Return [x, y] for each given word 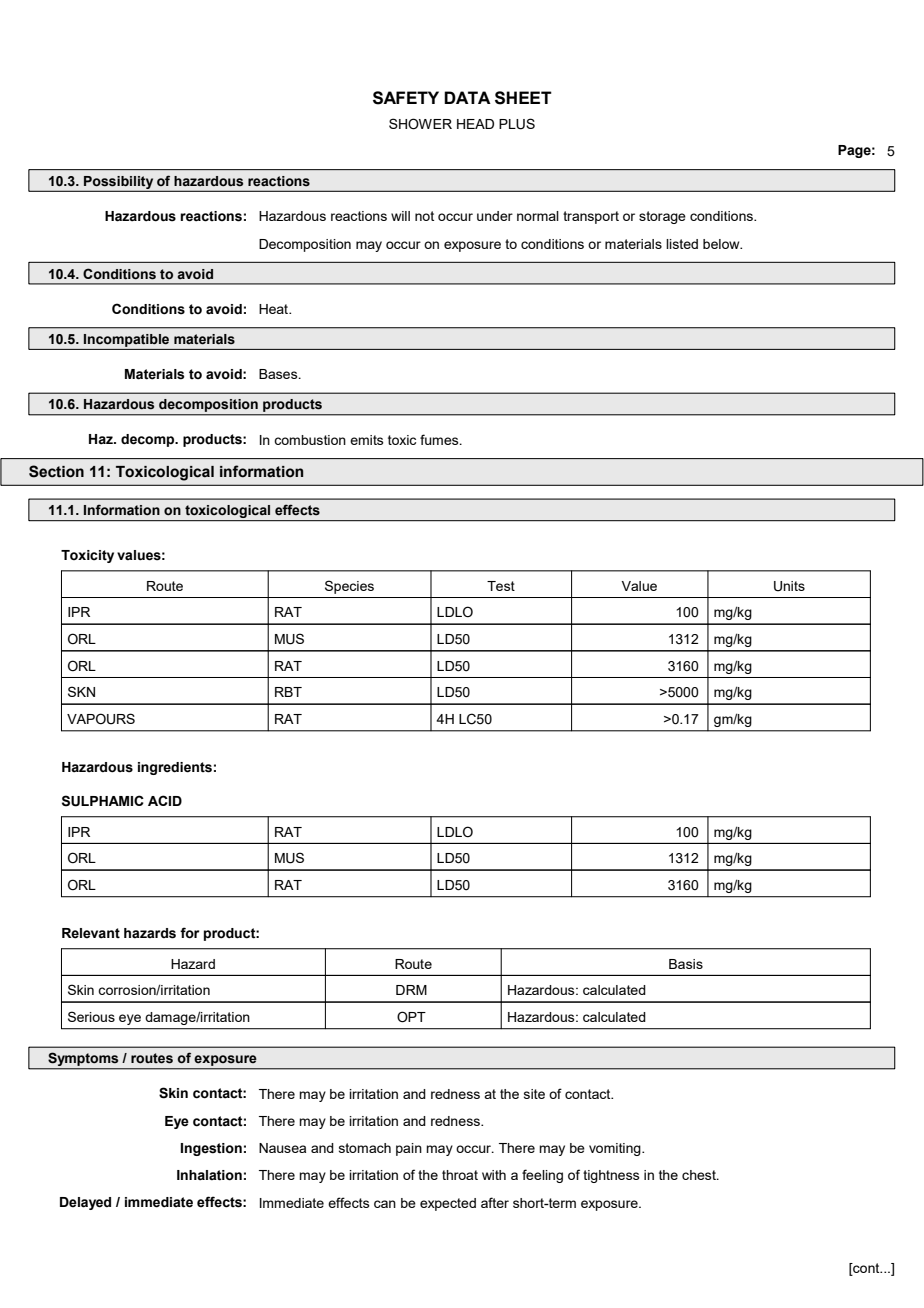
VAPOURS [101, 719]
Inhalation [209, 1175]
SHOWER [420, 124]
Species [349, 587]
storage [662, 217]
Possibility [119, 183]
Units [789, 586]
